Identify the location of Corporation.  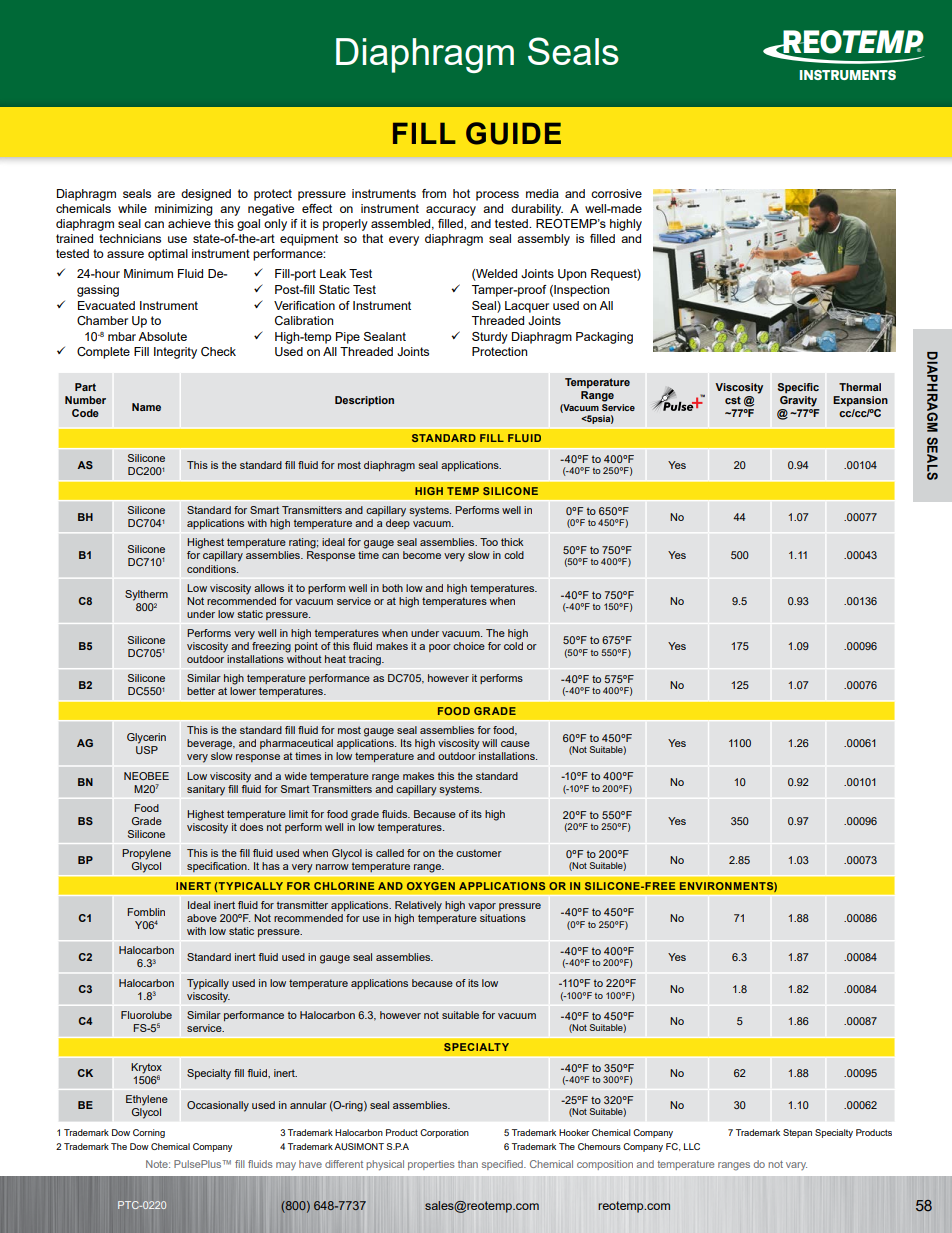
(444, 1133).
